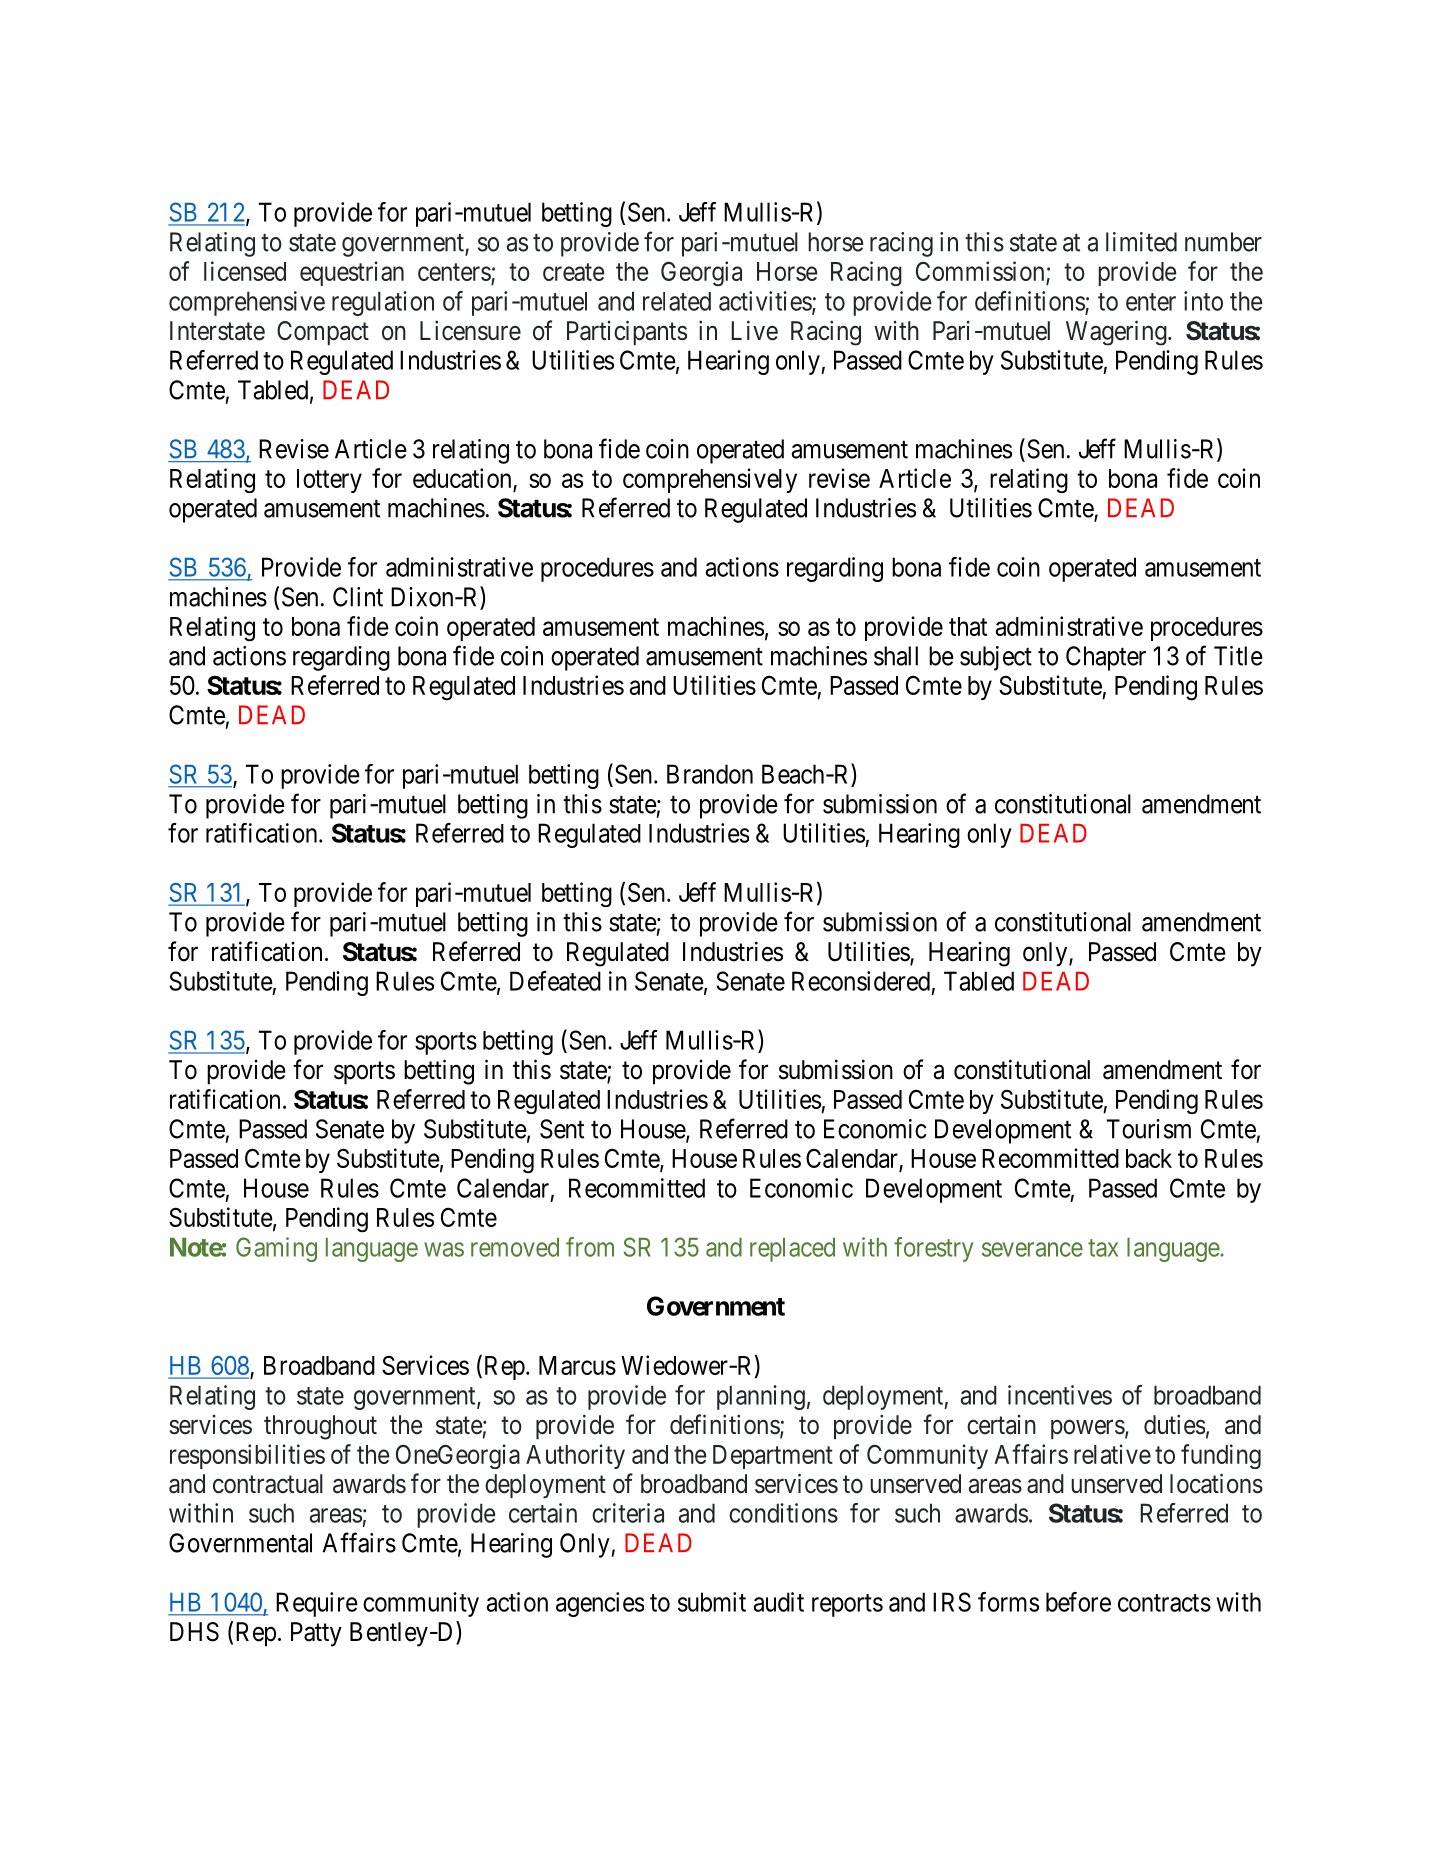  I want to click on replaced, so click(792, 1250).
